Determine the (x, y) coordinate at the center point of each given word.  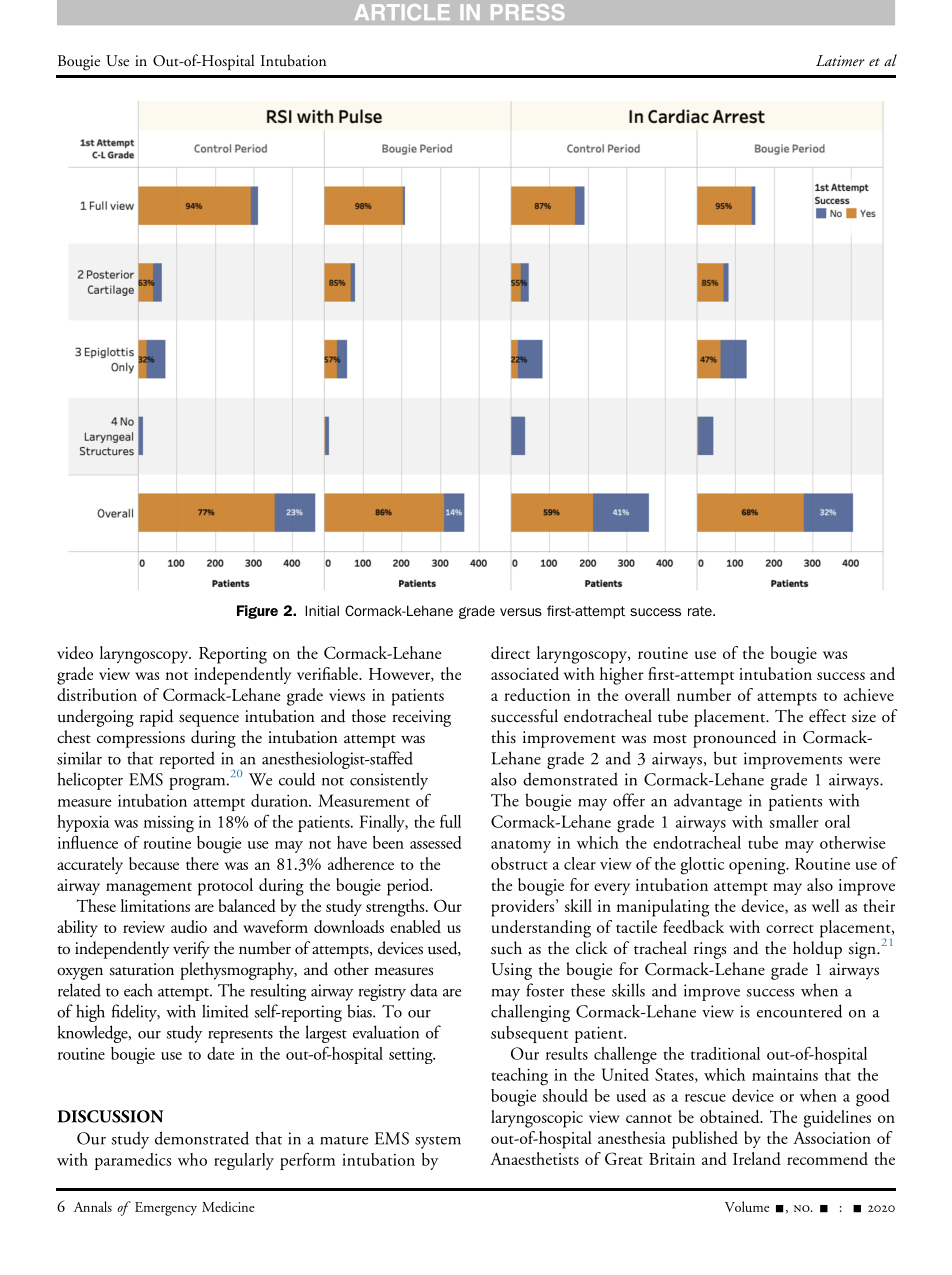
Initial (322, 610)
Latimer (840, 60)
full (450, 821)
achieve (869, 694)
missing (169, 824)
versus (521, 612)
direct (510, 652)
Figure (257, 612)
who (192, 1159)
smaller (794, 821)
